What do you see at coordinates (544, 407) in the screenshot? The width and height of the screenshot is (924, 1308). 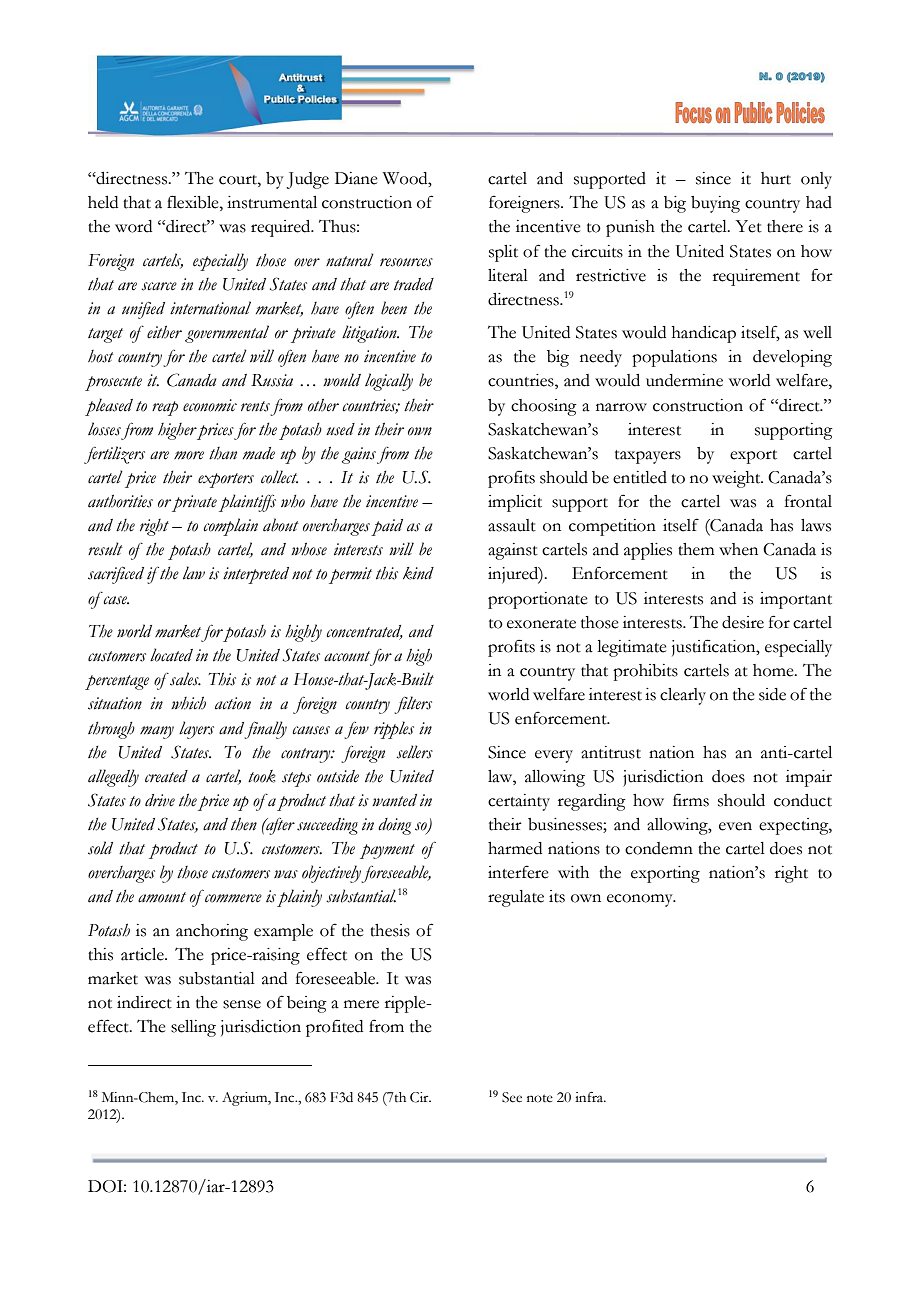 I see `choosing` at bounding box center [544, 407].
